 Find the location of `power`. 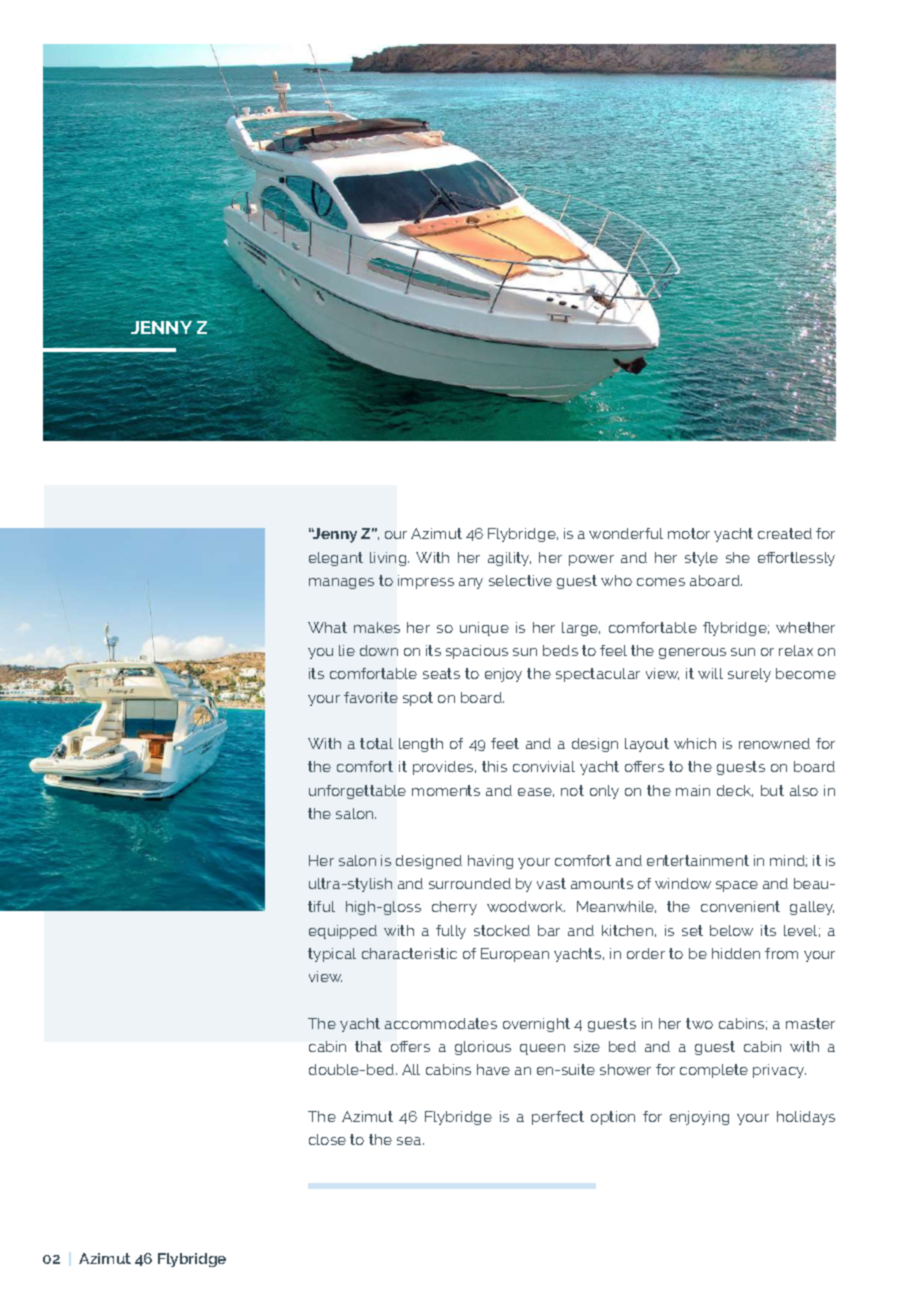

power is located at coordinates (591, 560).
